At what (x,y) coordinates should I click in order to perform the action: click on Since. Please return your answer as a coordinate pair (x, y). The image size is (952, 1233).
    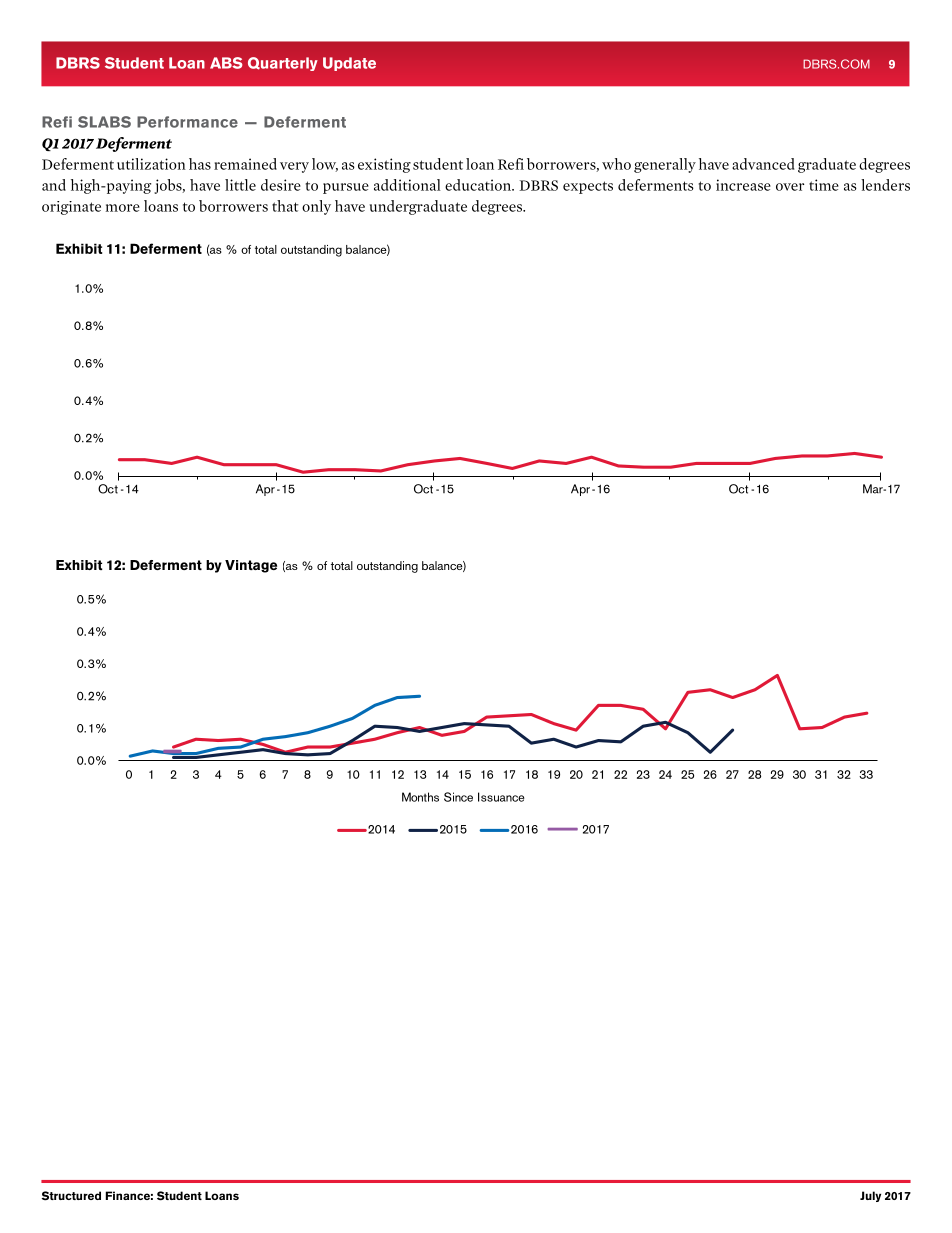
    Looking at the image, I should click on (458, 797).
